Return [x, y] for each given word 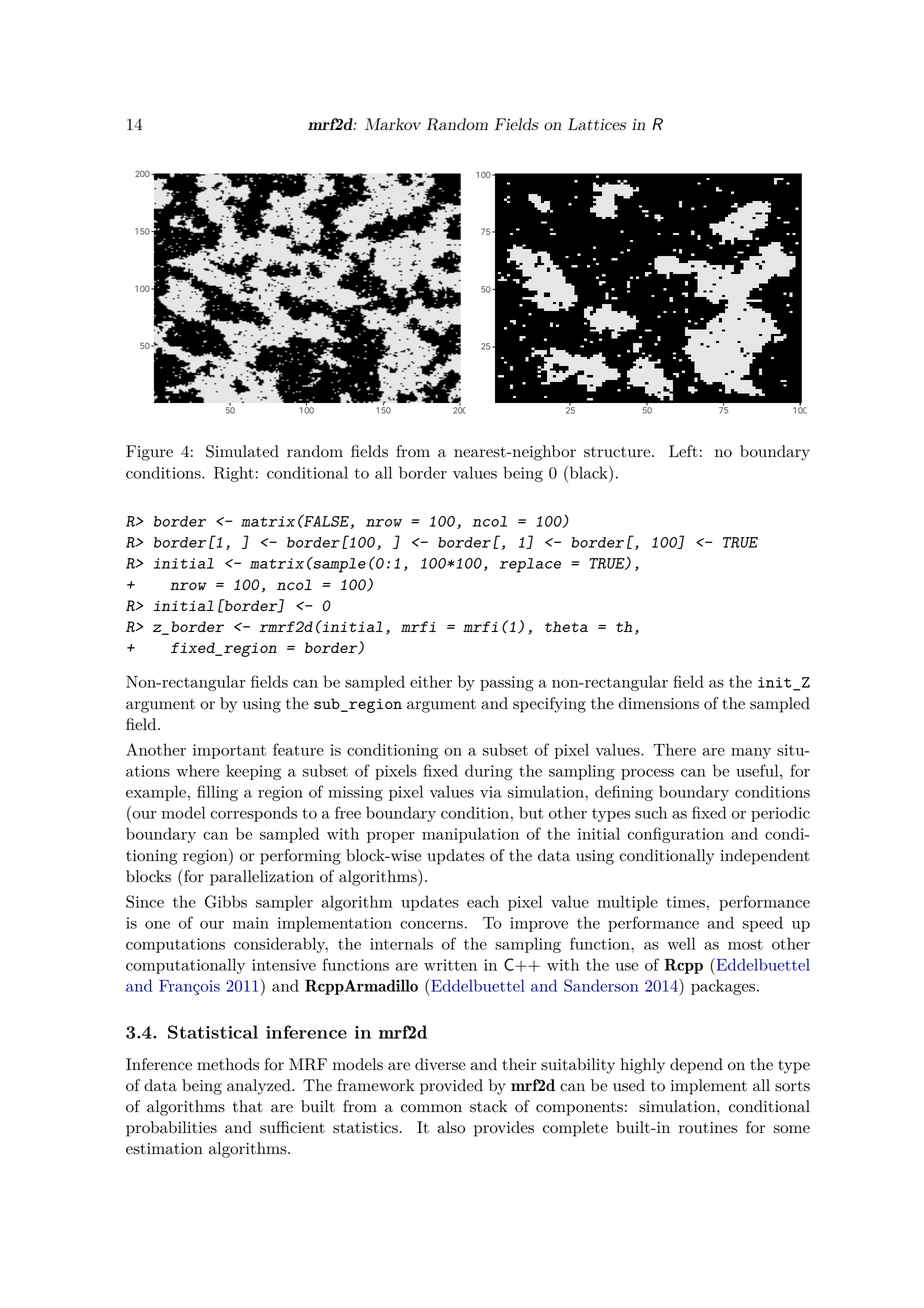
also [451, 1127]
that [248, 1106]
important [229, 751]
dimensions [659, 703]
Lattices [597, 124]
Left [683, 451]
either [431, 681]
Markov [393, 124]
